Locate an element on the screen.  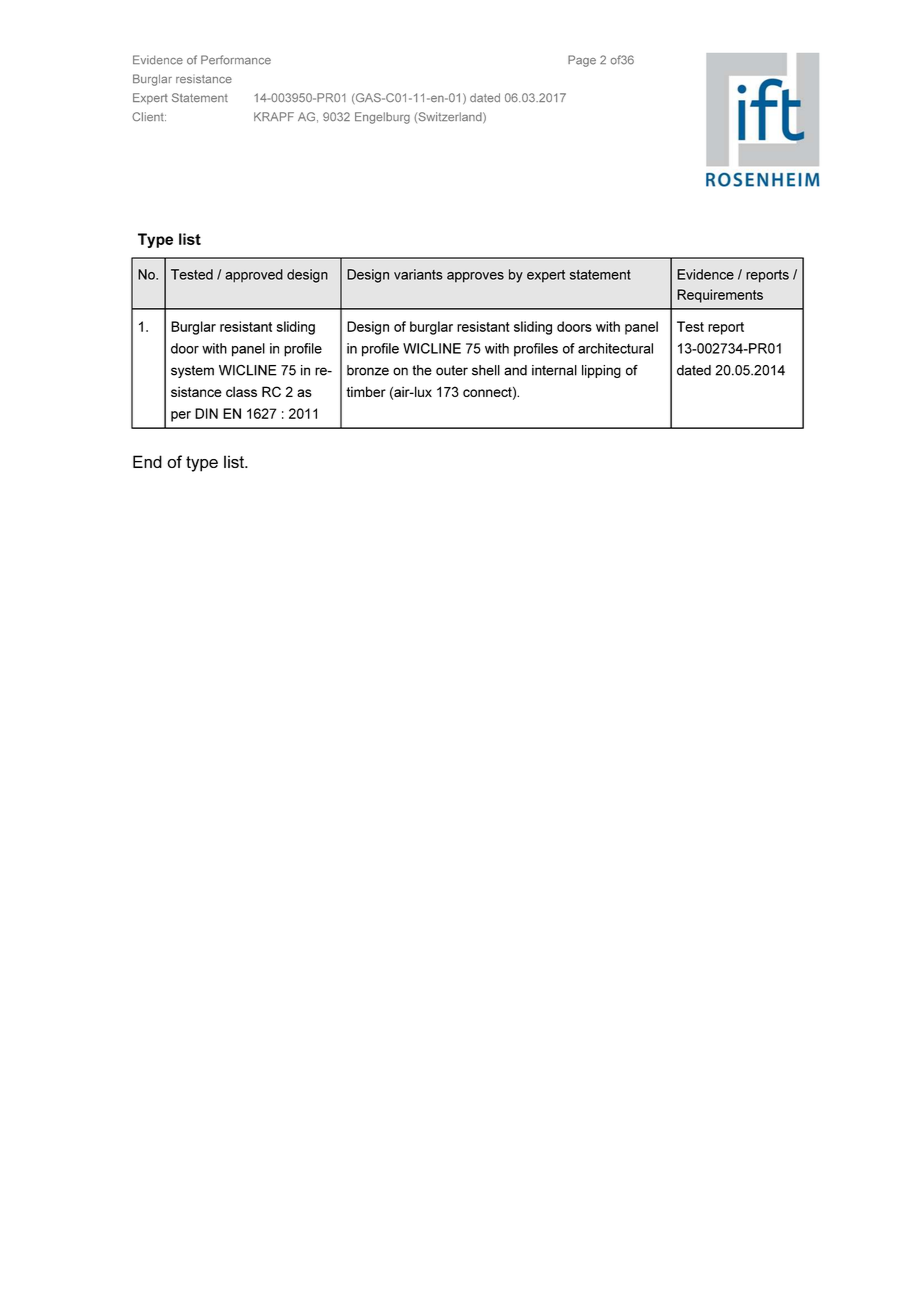
system is located at coordinates (192, 371).
